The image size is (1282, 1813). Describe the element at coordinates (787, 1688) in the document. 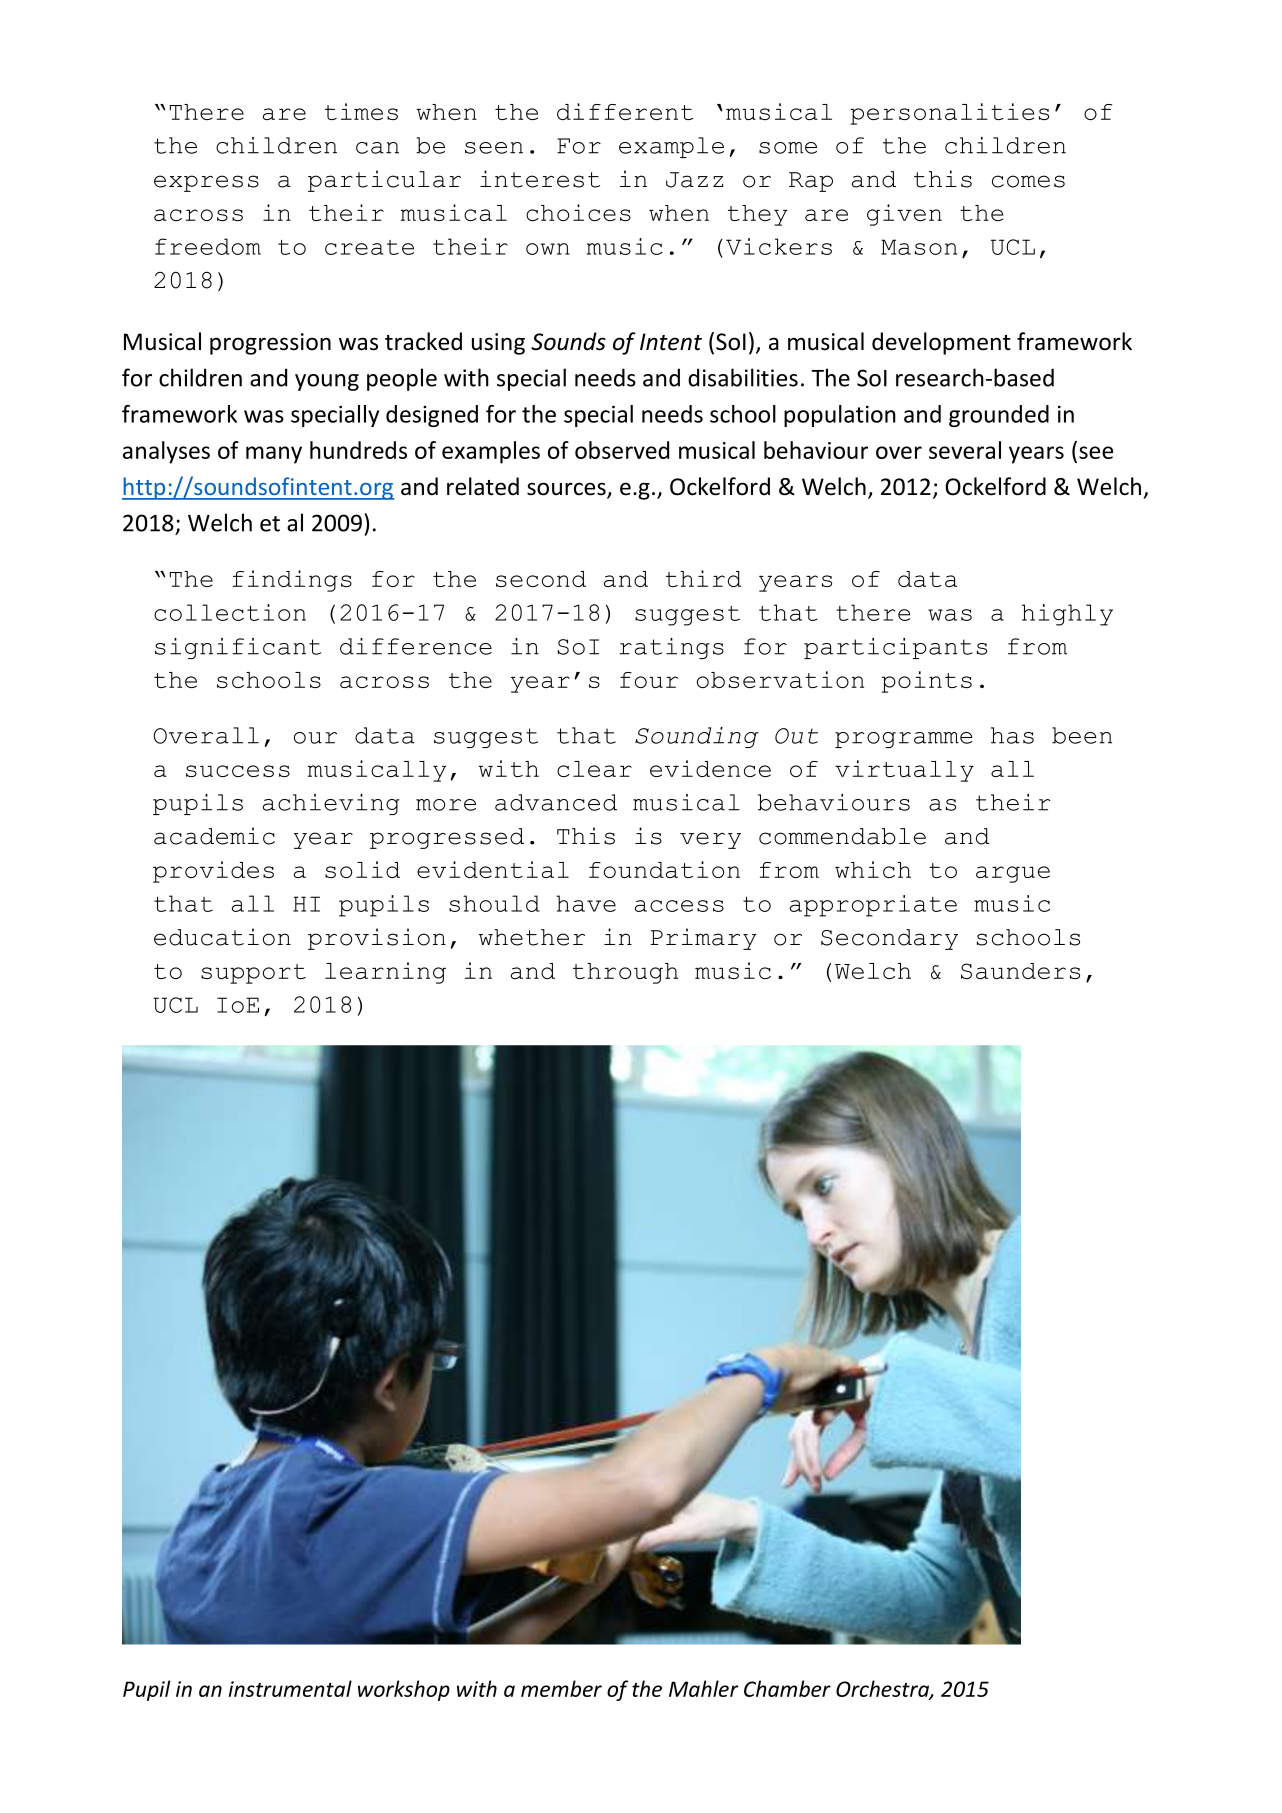

I see `Chamber` at that location.
